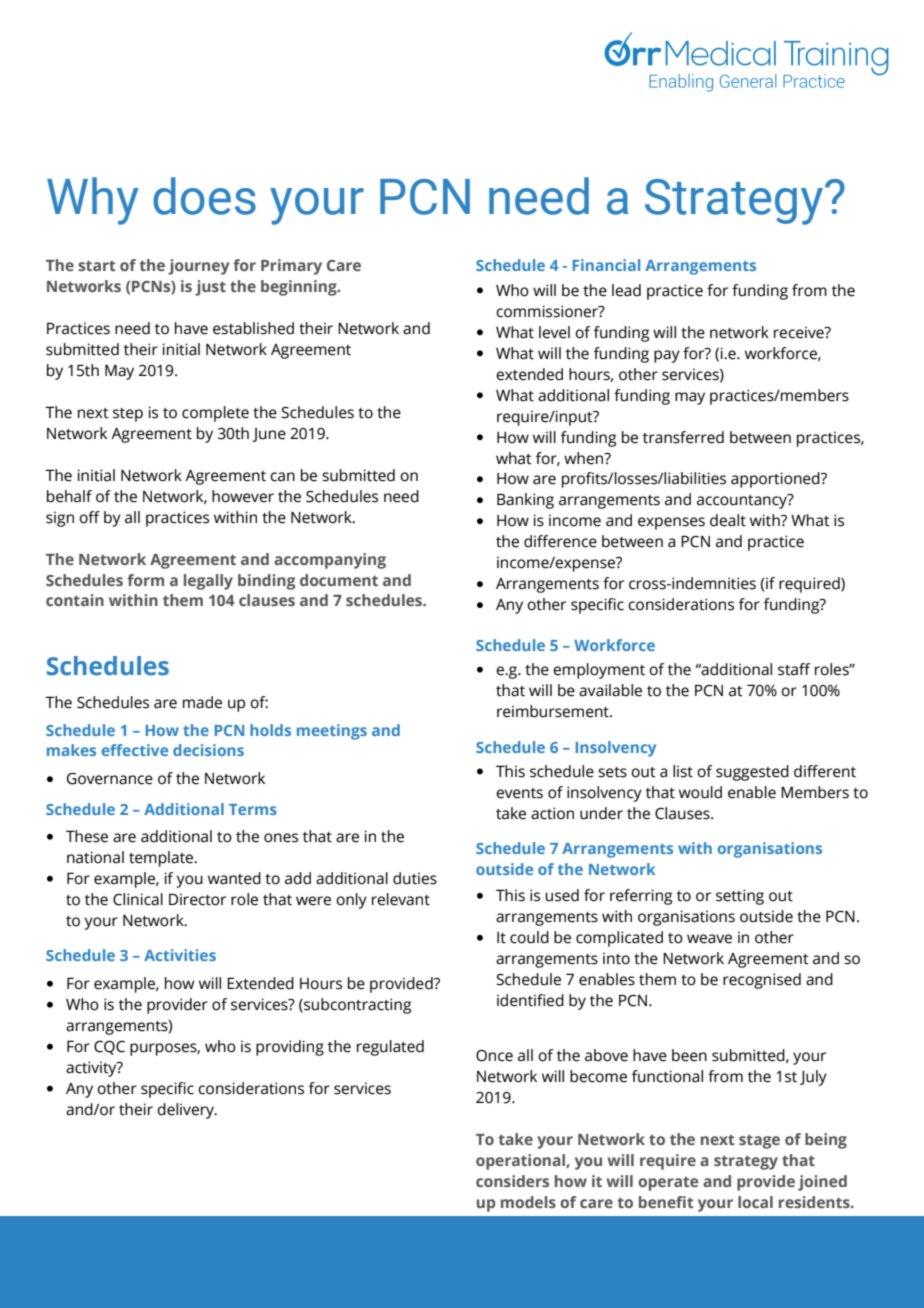  I want to click on apportioned, so click(776, 480).
